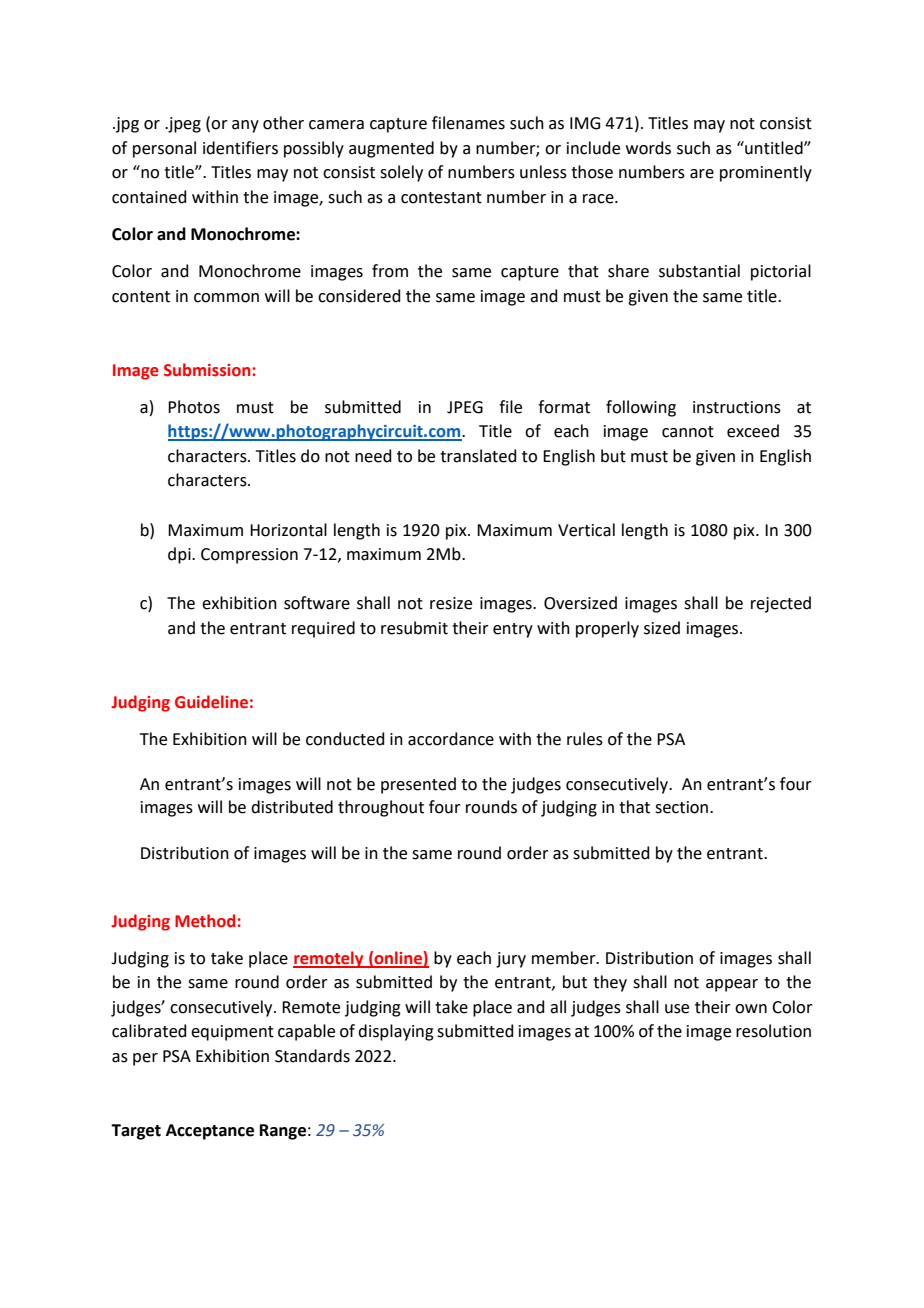 The height and width of the image is (1308, 924). Describe the element at coordinates (205, 921) in the image. I see `Method` at that location.
